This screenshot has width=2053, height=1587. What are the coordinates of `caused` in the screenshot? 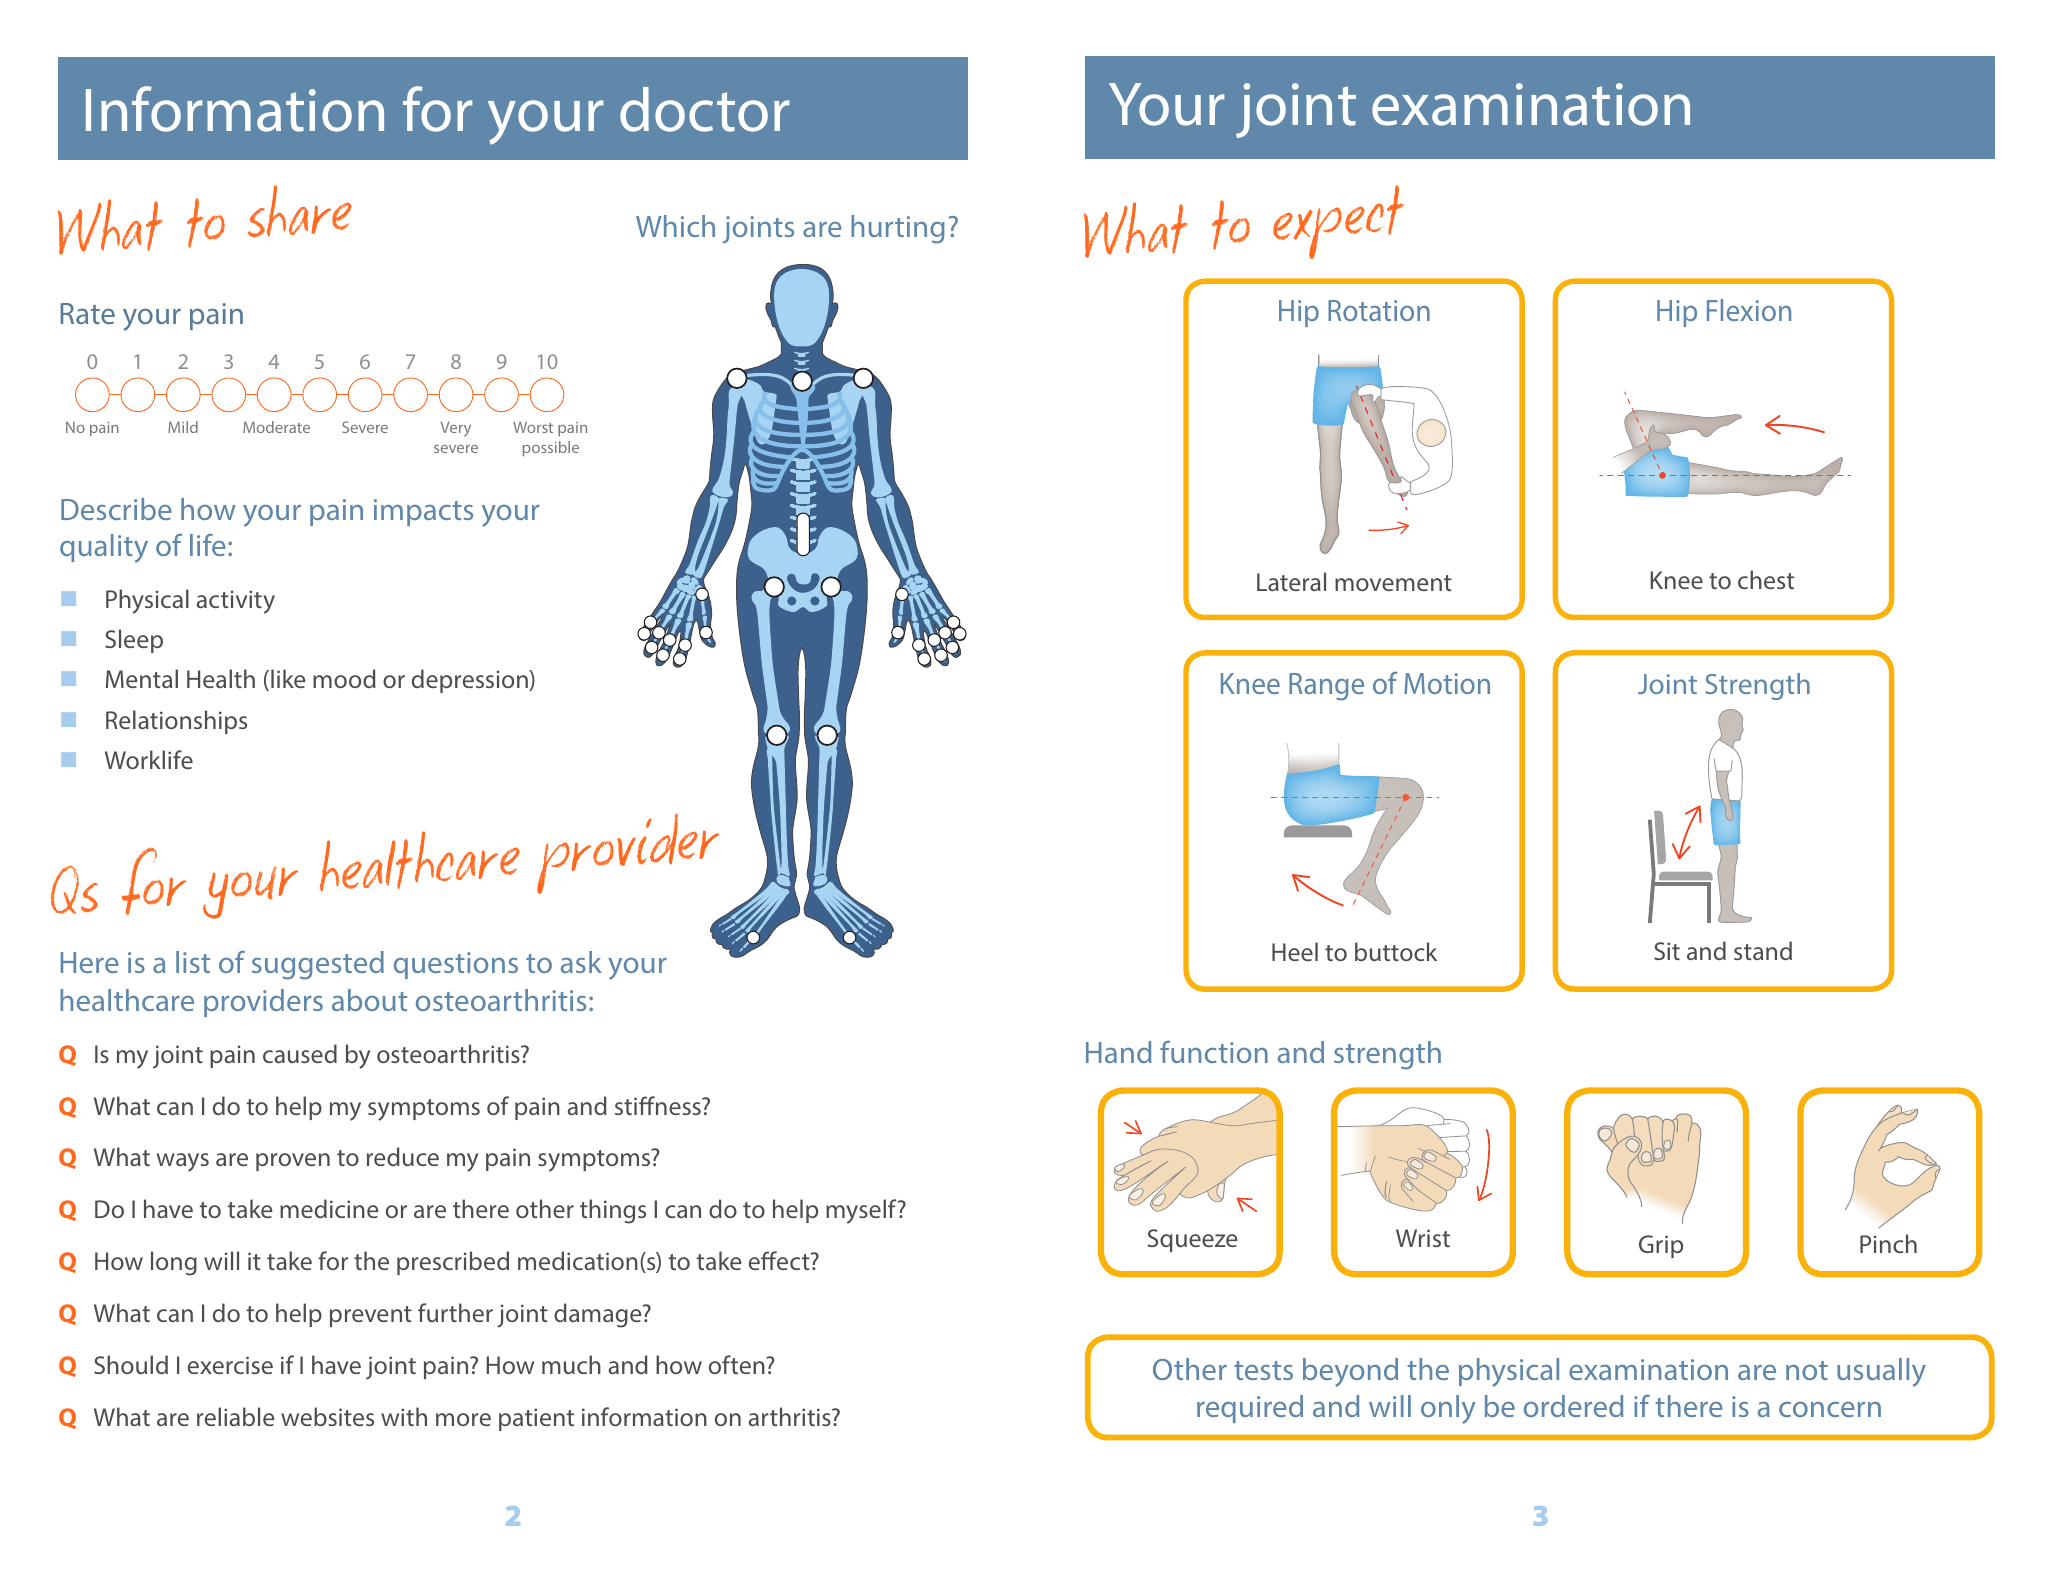 It's located at (300, 1053).
